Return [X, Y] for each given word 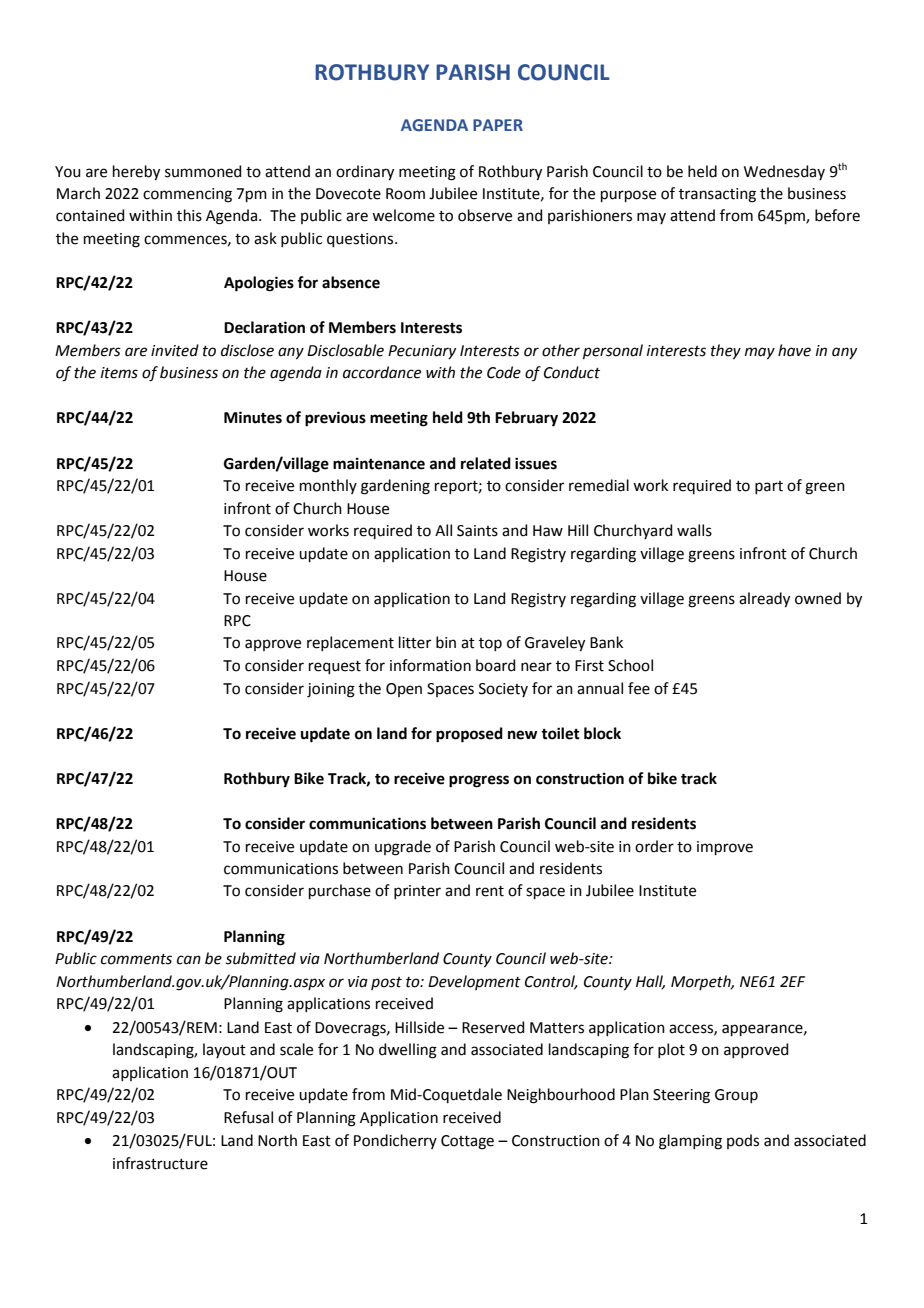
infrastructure [160, 1163]
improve [725, 848]
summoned [203, 171]
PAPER [498, 125]
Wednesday [784, 172]
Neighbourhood [561, 1096]
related [486, 463]
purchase [340, 891]
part [769, 487]
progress [479, 781]
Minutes [253, 417]
